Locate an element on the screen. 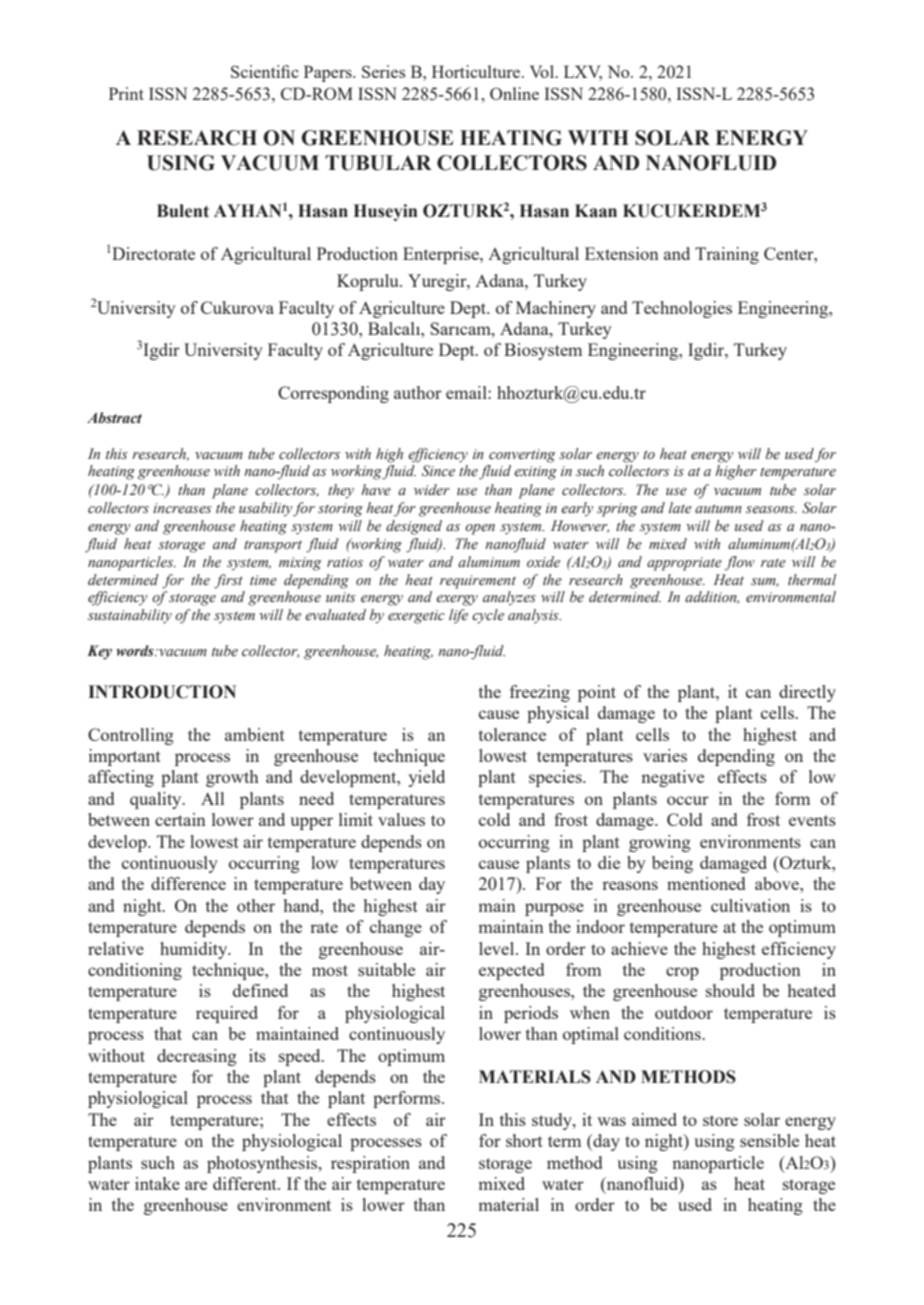 This screenshot has height=1305, width=924. All is located at coordinates (212, 798).
